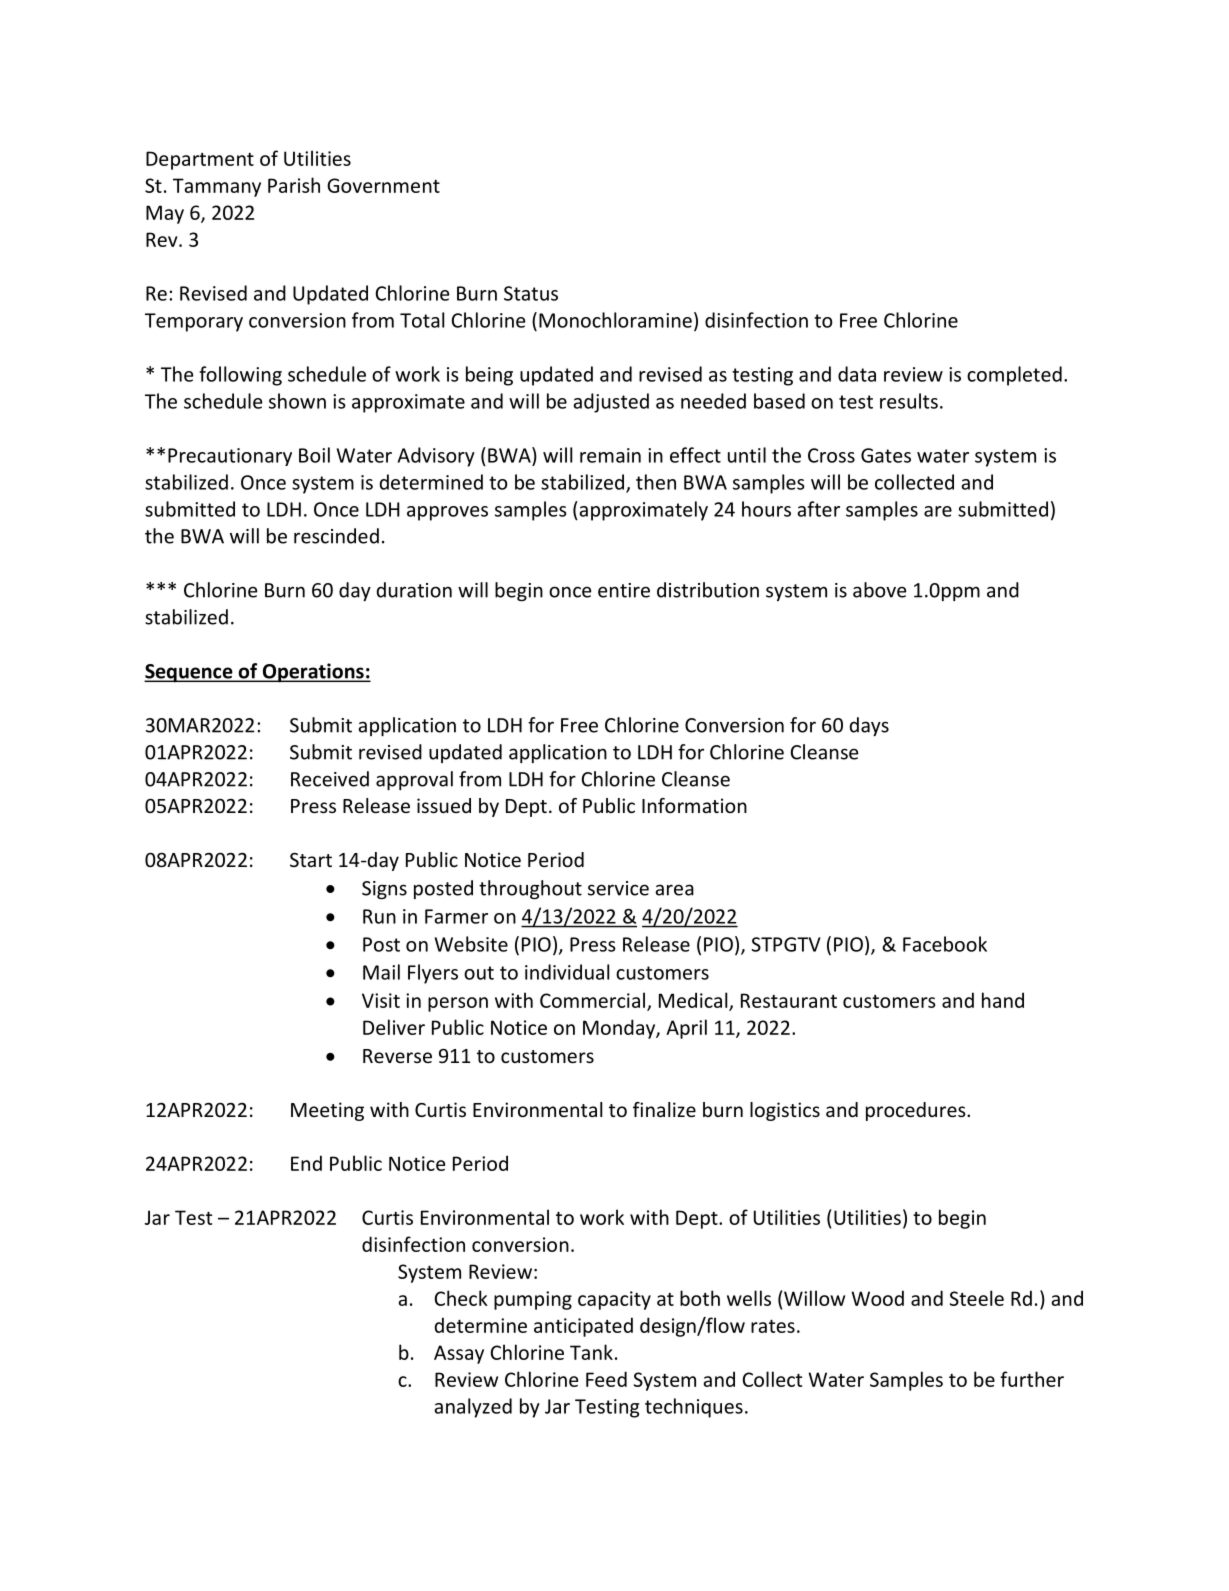 Image resolution: width=1229 pixels, height=1591 pixels. Describe the element at coordinates (880, 590) in the screenshot. I see `above` at that location.
